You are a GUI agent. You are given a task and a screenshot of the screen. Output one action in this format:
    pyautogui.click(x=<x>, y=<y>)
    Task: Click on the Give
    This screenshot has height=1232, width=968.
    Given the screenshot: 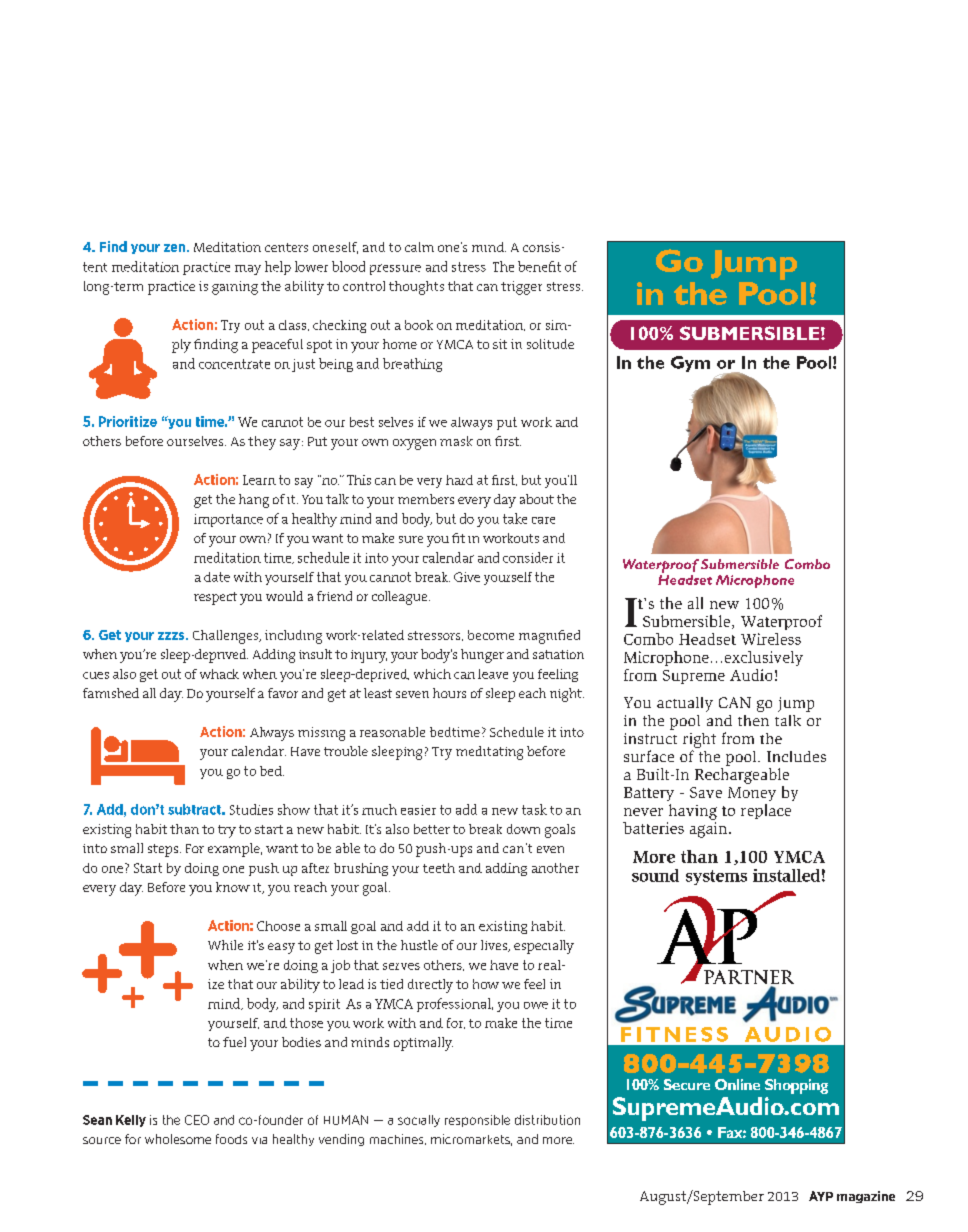 What is the action you would take?
    pyautogui.click(x=467, y=577)
